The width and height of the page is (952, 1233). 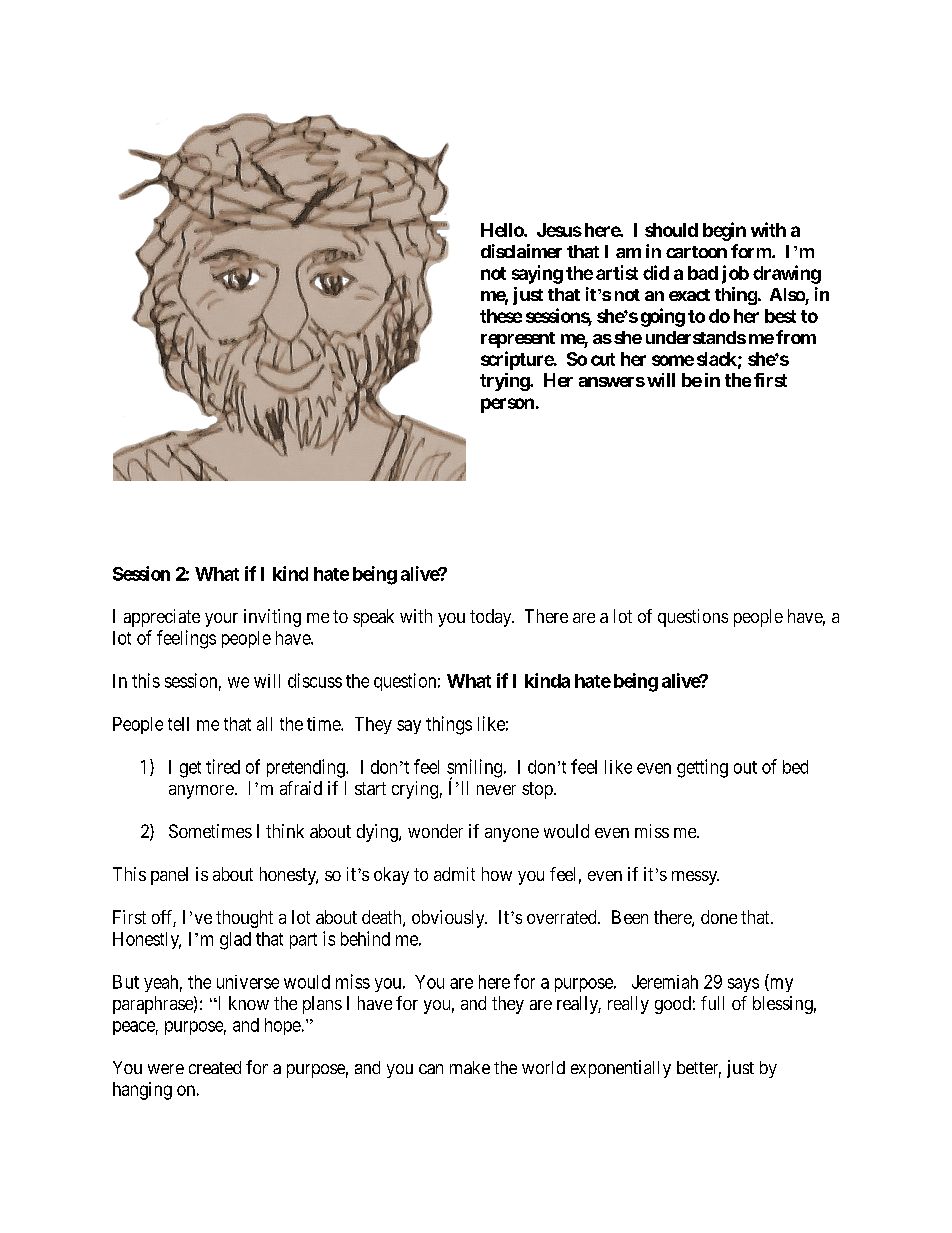 I want to click on panel, so click(x=169, y=876).
